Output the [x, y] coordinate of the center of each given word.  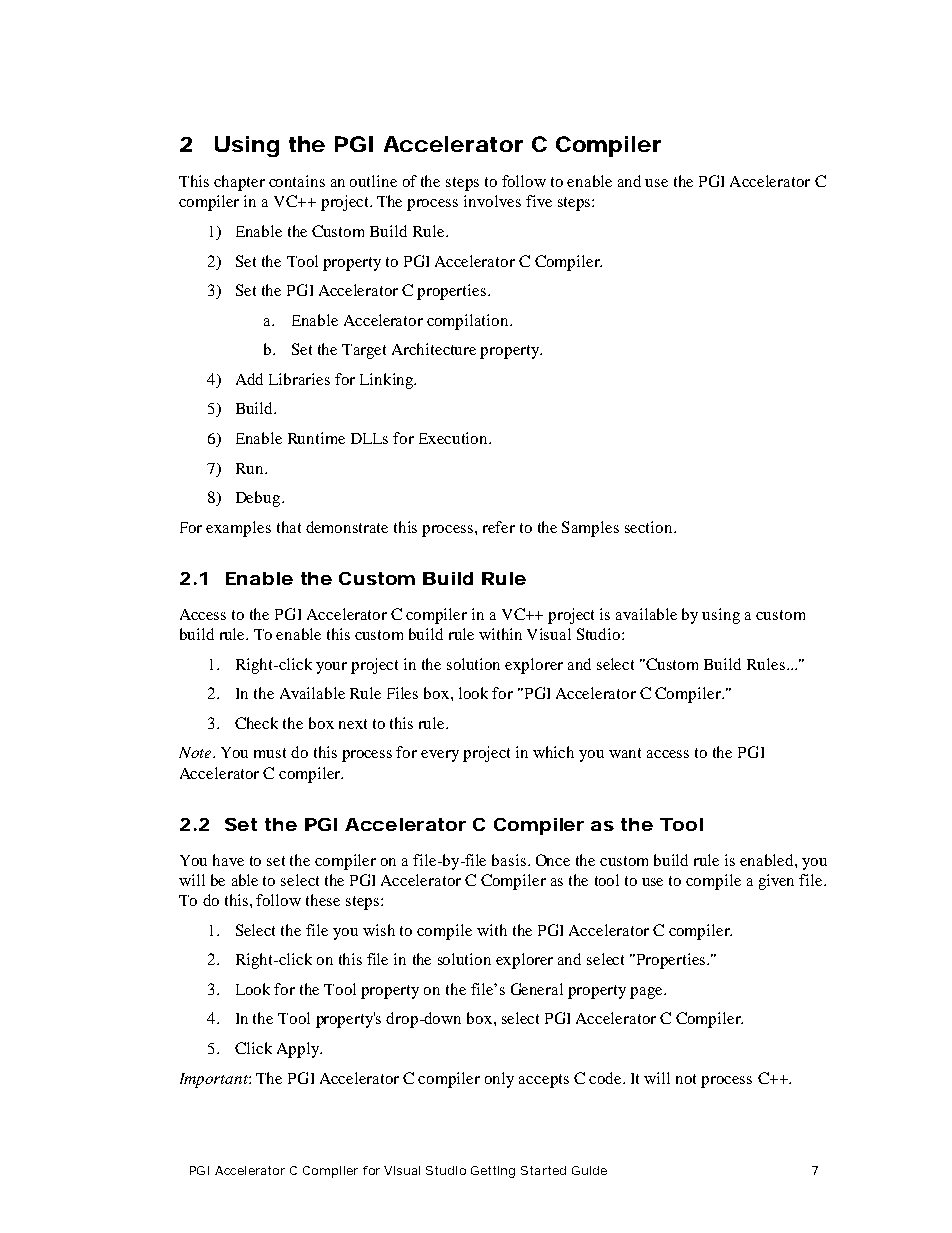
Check [256, 723]
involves [492, 201]
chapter [239, 183]
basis [510, 860]
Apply [299, 1050]
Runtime [316, 438]
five [539, 201]
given [776, 882]
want [625, 753]
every [440, 756]
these [323, 900]
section [650, 527]
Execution [455, 438]
